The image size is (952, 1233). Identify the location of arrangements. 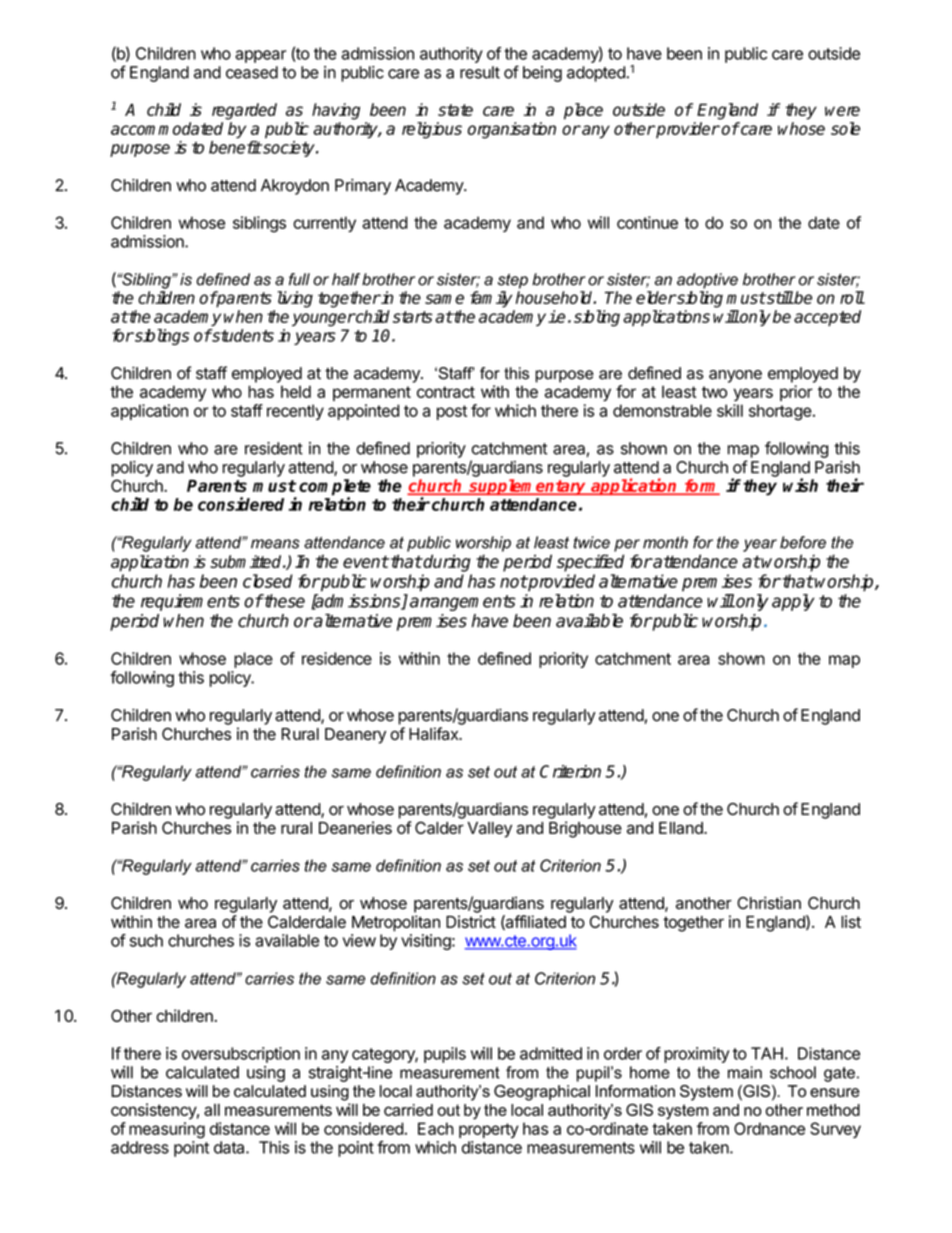
(463, 603).
